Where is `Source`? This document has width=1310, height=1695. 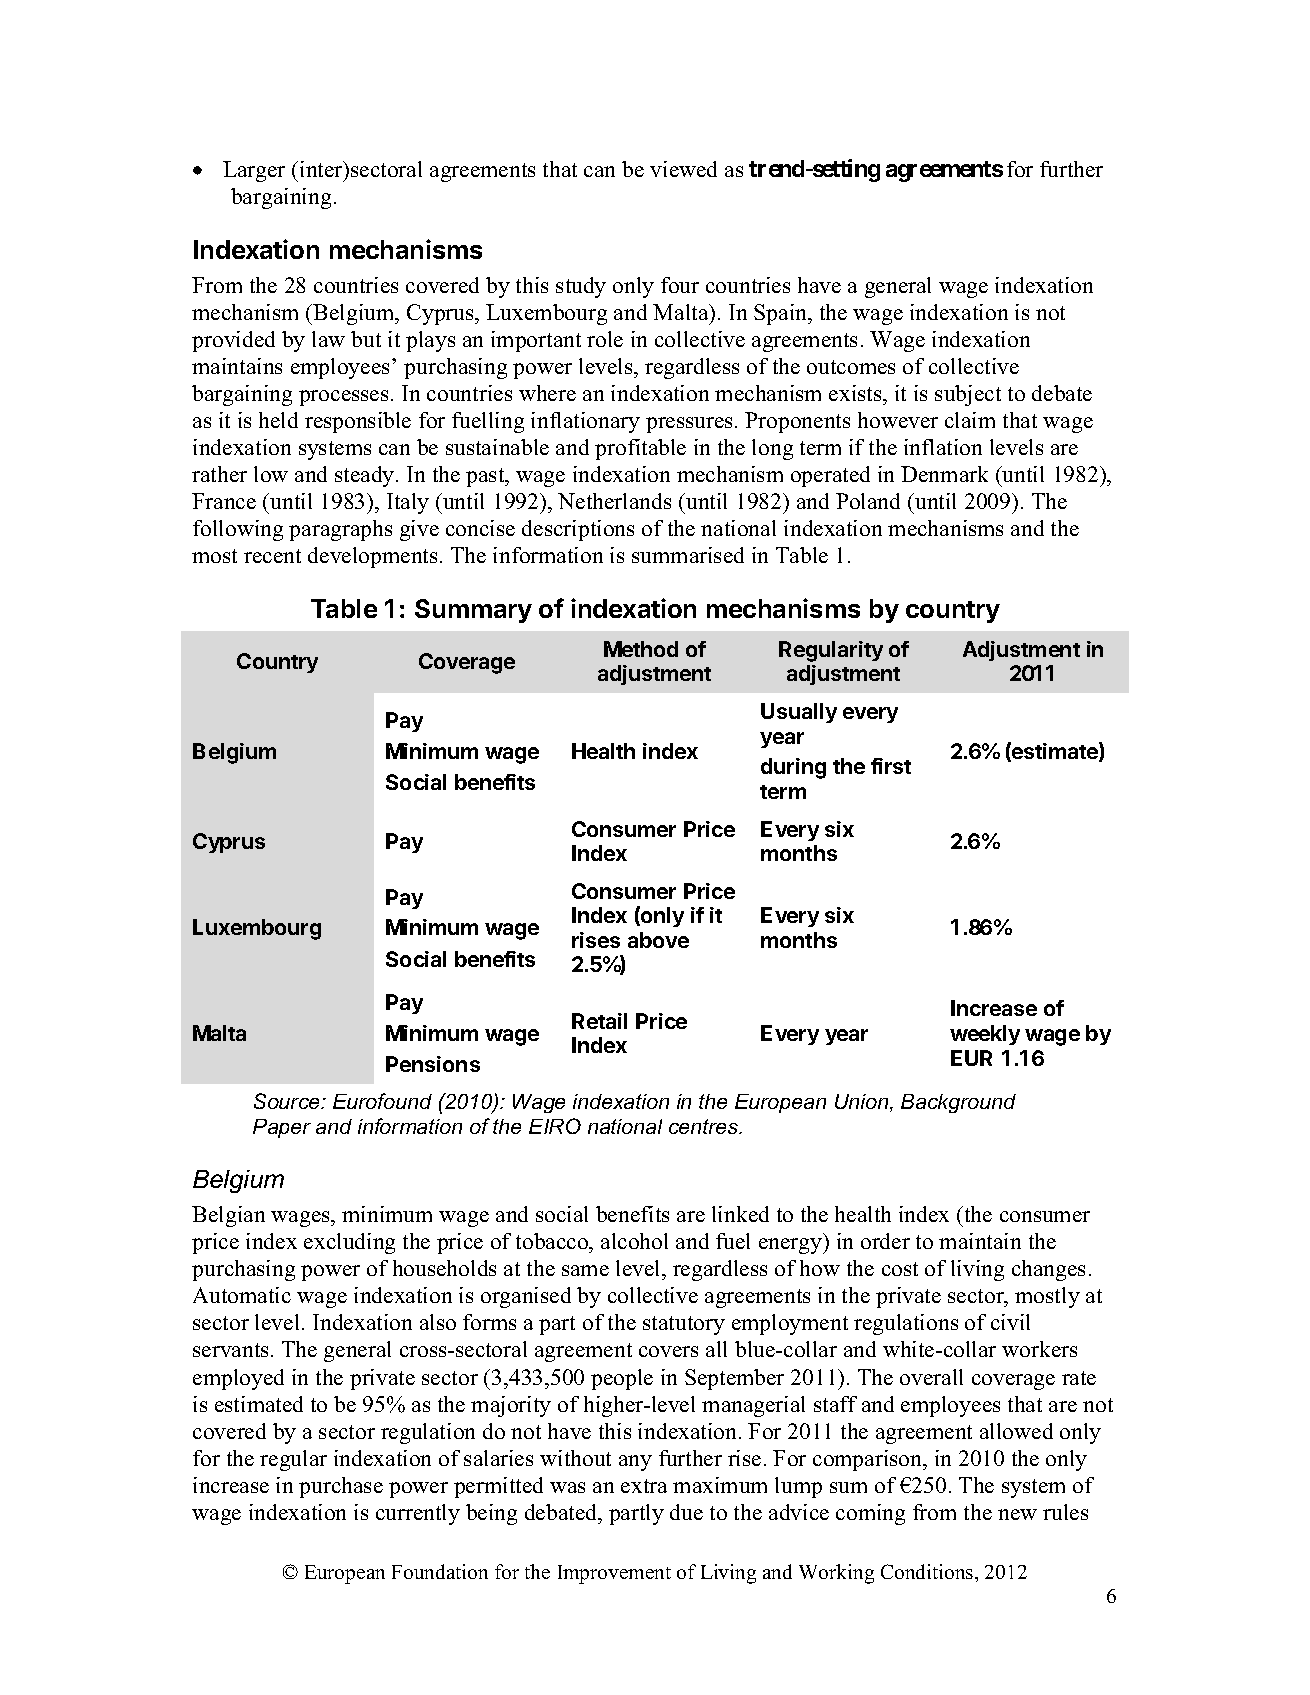
Source is located at coordinates (288, 1101).
